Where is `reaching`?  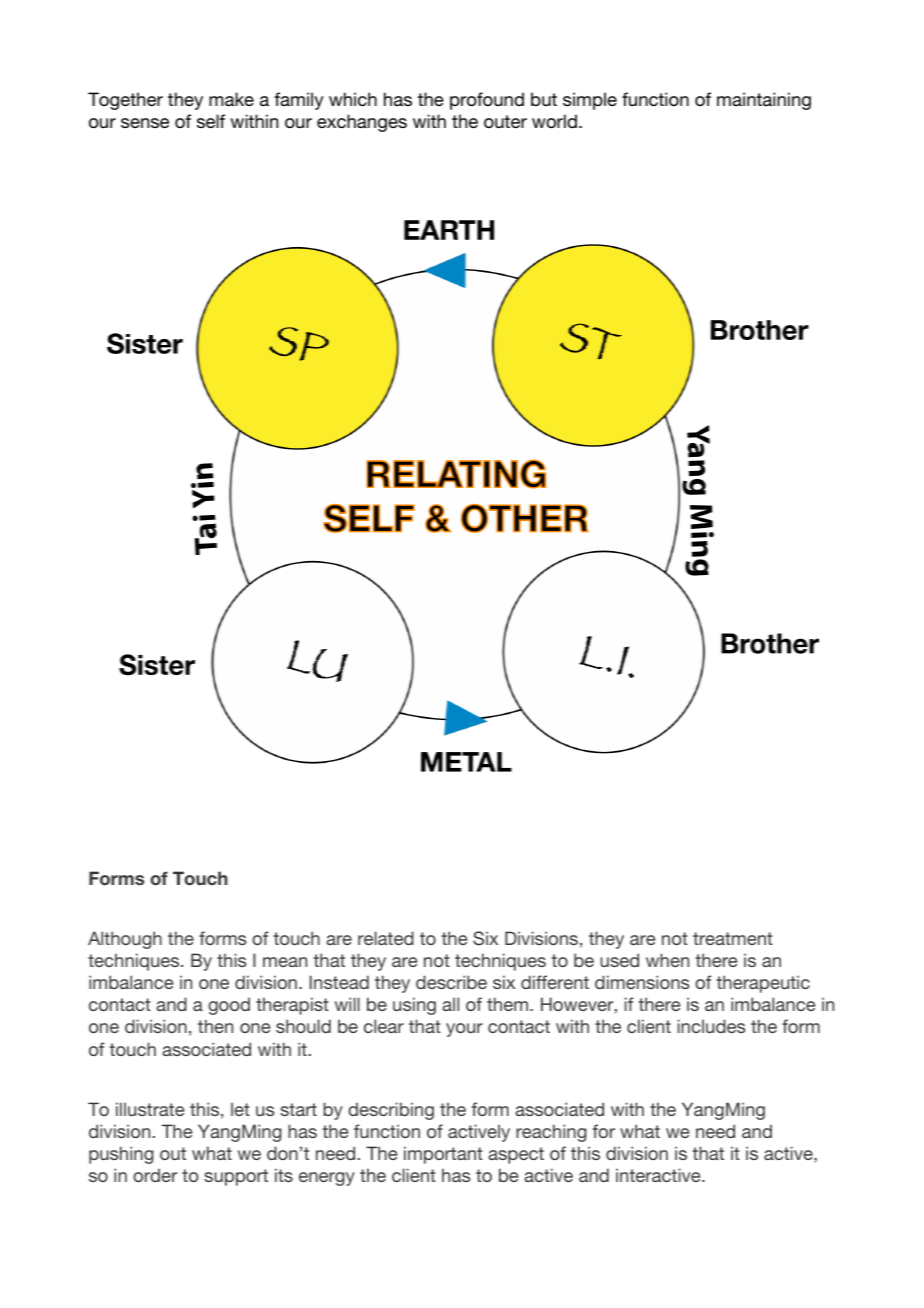
reaching is located at coordinates (551, 1133).
